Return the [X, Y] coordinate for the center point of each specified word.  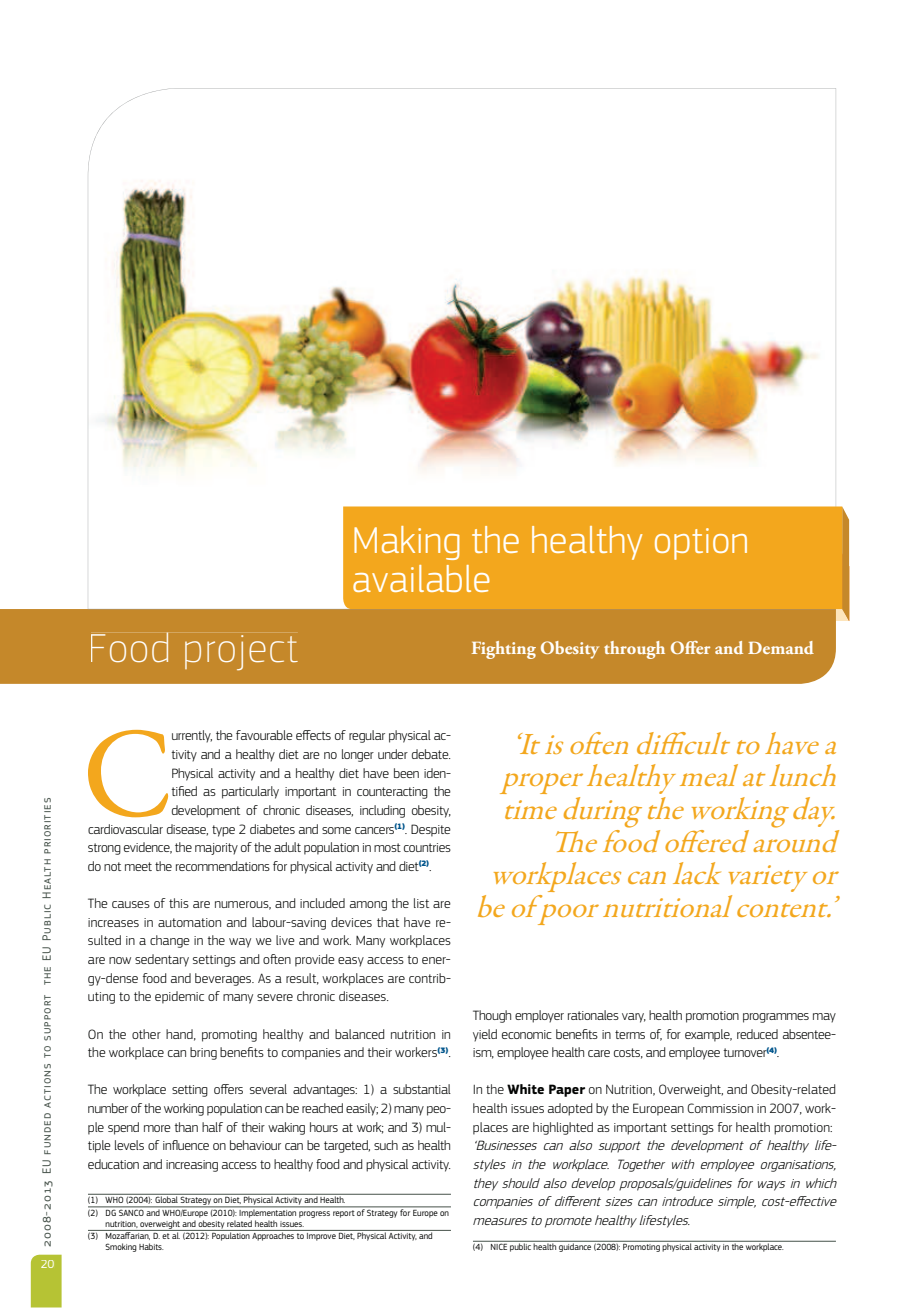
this [179, 903]
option [701, 544]
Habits [151, 1246]
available [421, 578]
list [421, 903]
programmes [776, 1018]
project [241, 653]
